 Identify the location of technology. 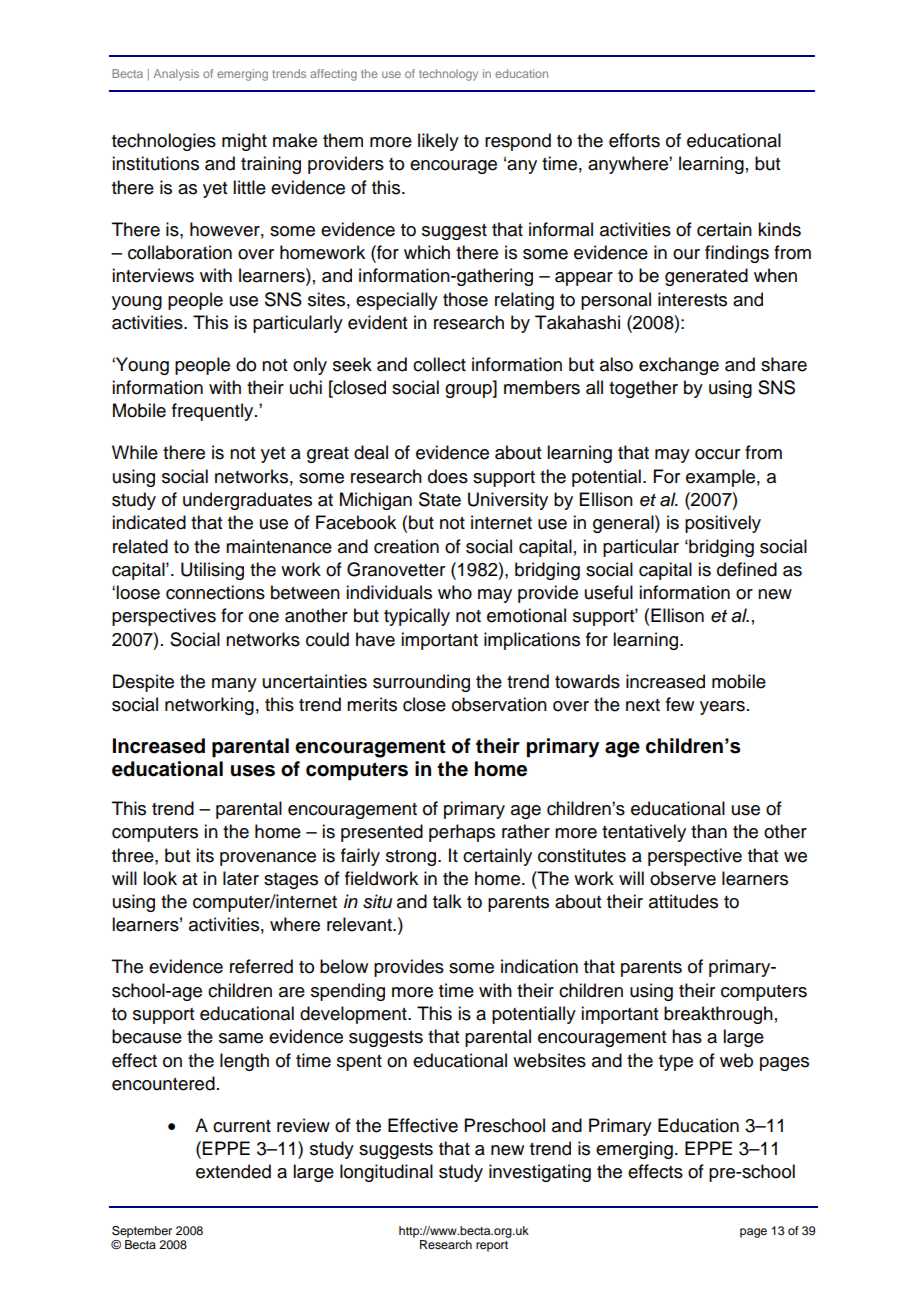
(448, 75).
